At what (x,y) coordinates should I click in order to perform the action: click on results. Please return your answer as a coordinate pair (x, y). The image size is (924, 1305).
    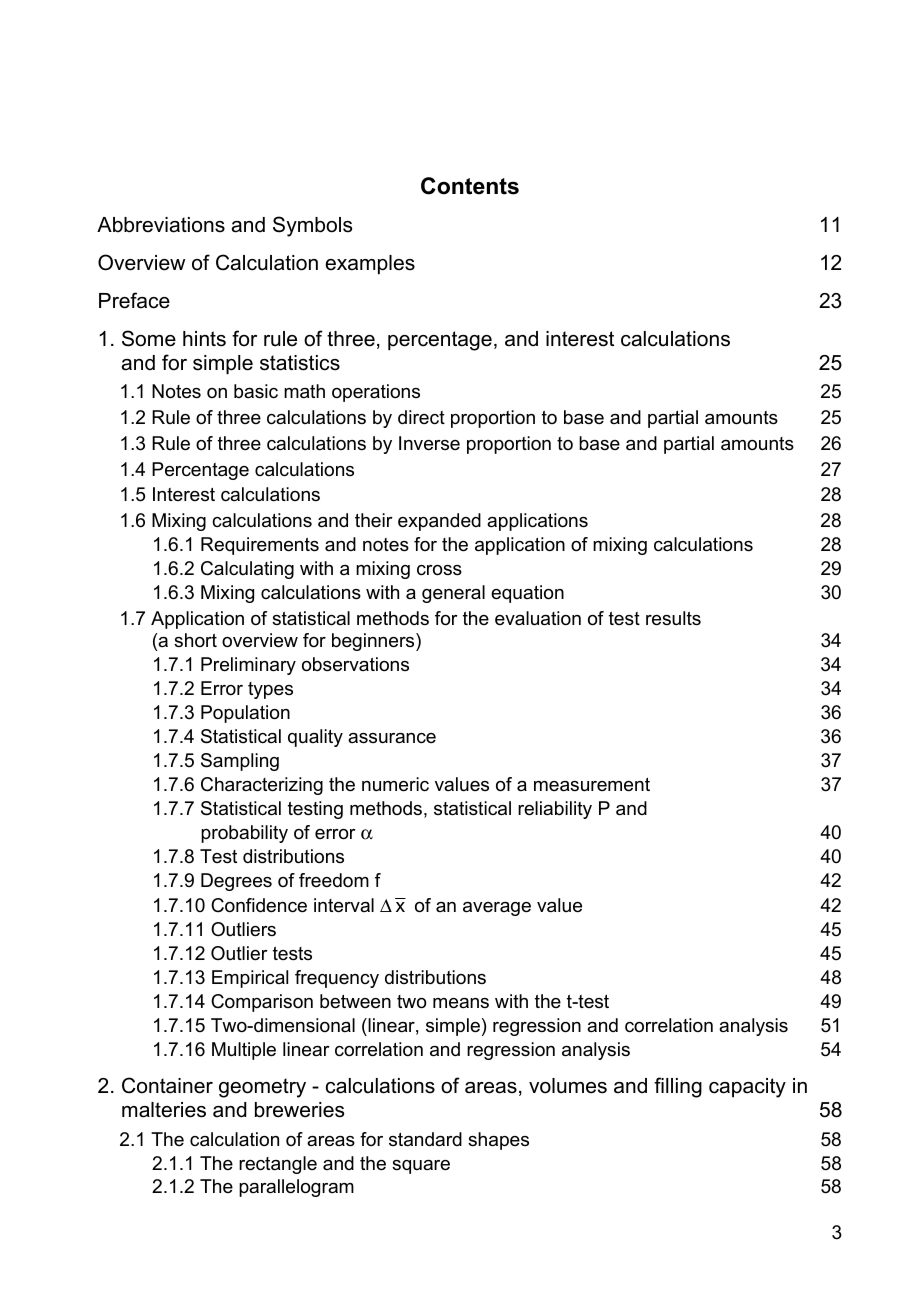
    Looking at the image, I should click on (673, 618).
